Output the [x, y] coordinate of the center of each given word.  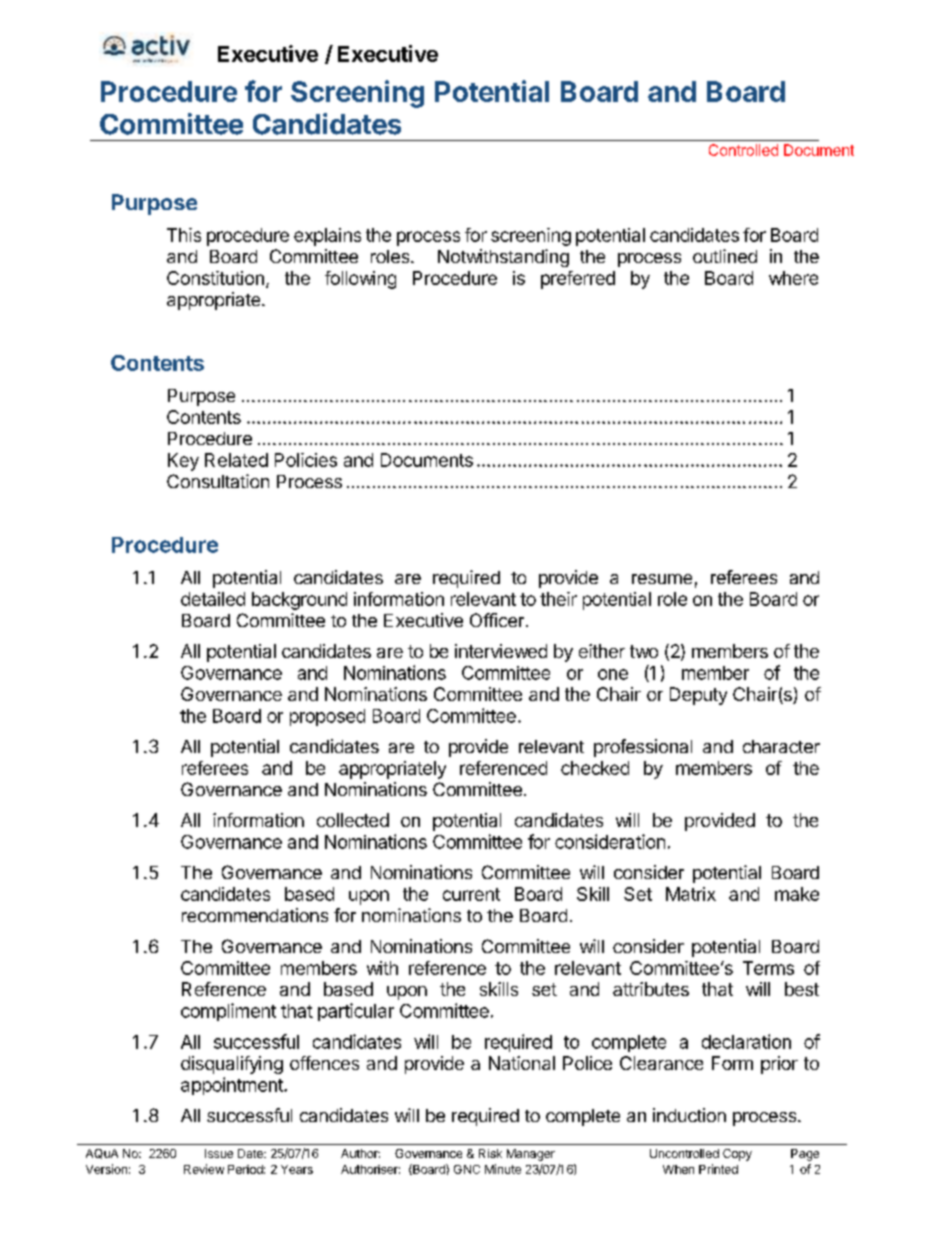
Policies [306, 460]
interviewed [501, 651]
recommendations [255, 915]
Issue [219, 1153]
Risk [490, 1153]
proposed [327, 717]
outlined [725, 256]
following [360, 280]
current [471, 894]
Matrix [691, 894]
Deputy [698, 696]
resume [662, 579]
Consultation [218, 481]
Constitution [215, 278]
